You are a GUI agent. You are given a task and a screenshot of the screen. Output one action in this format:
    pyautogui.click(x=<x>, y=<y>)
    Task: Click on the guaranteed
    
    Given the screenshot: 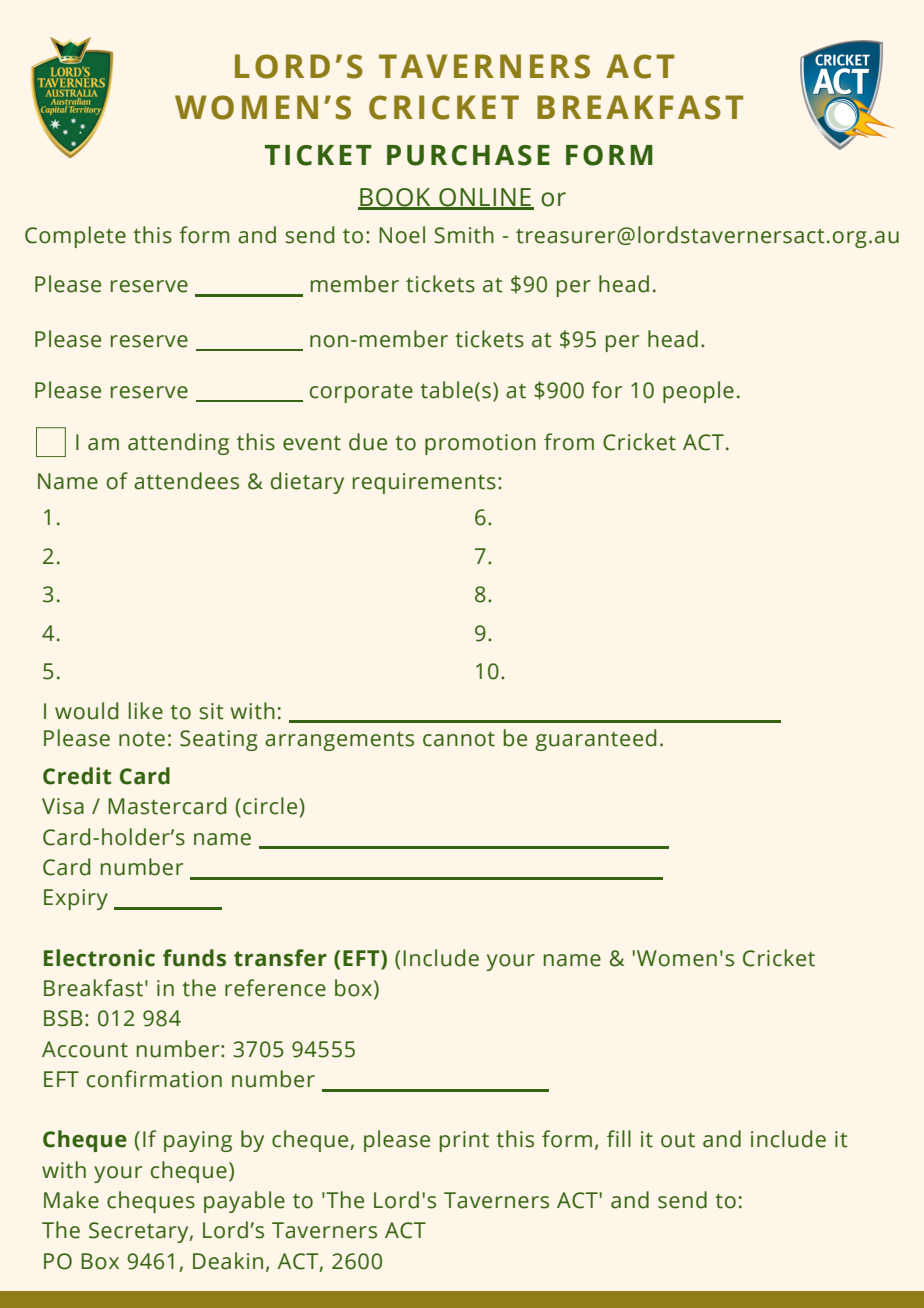 What is the action you would take?
    pyautogui.click(x=595, y=740)
